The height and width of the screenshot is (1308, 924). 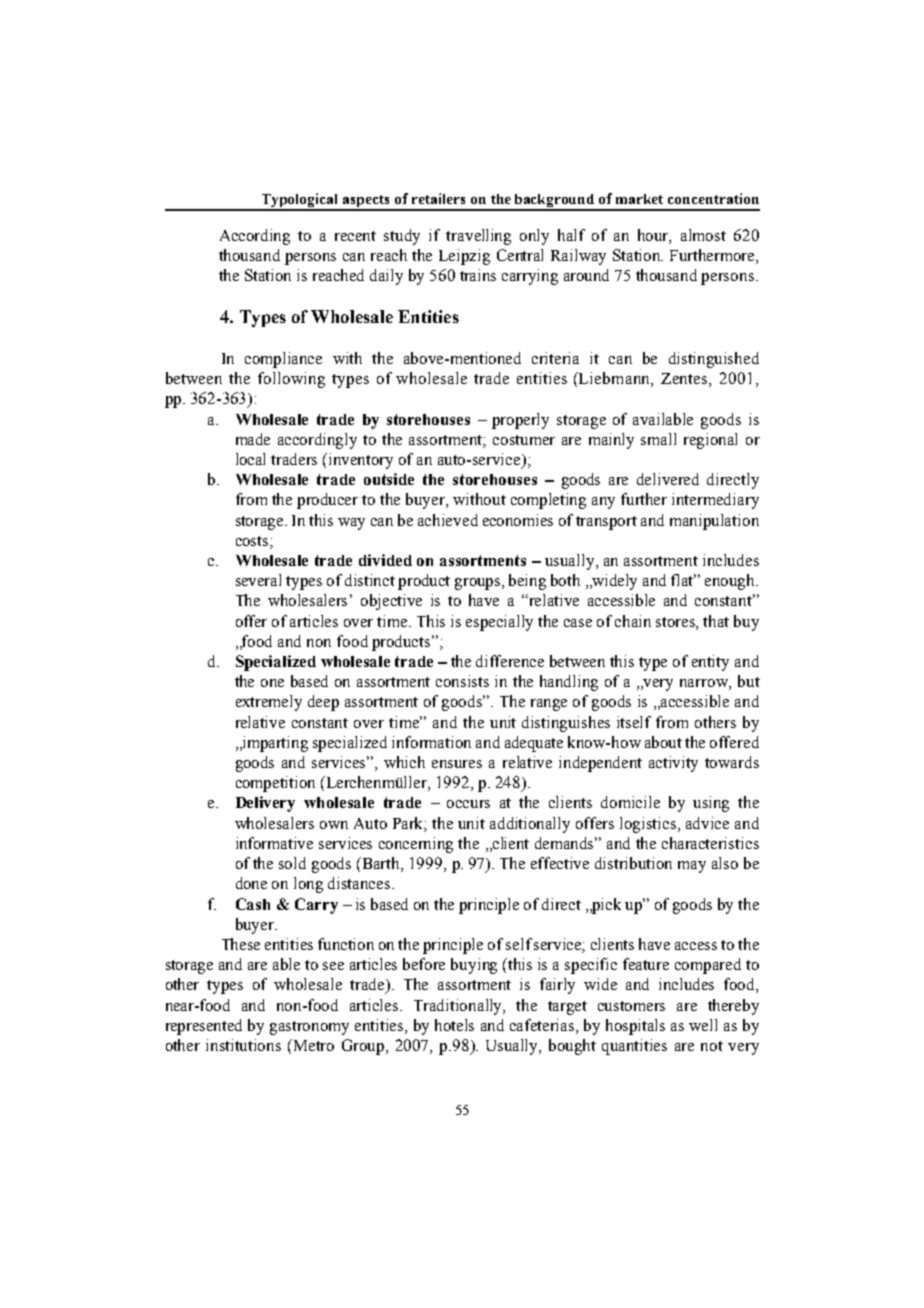 What do you see at coordinates (633, 621) in the screenshot?
I see `chain` at bounding box center [633, 621].
